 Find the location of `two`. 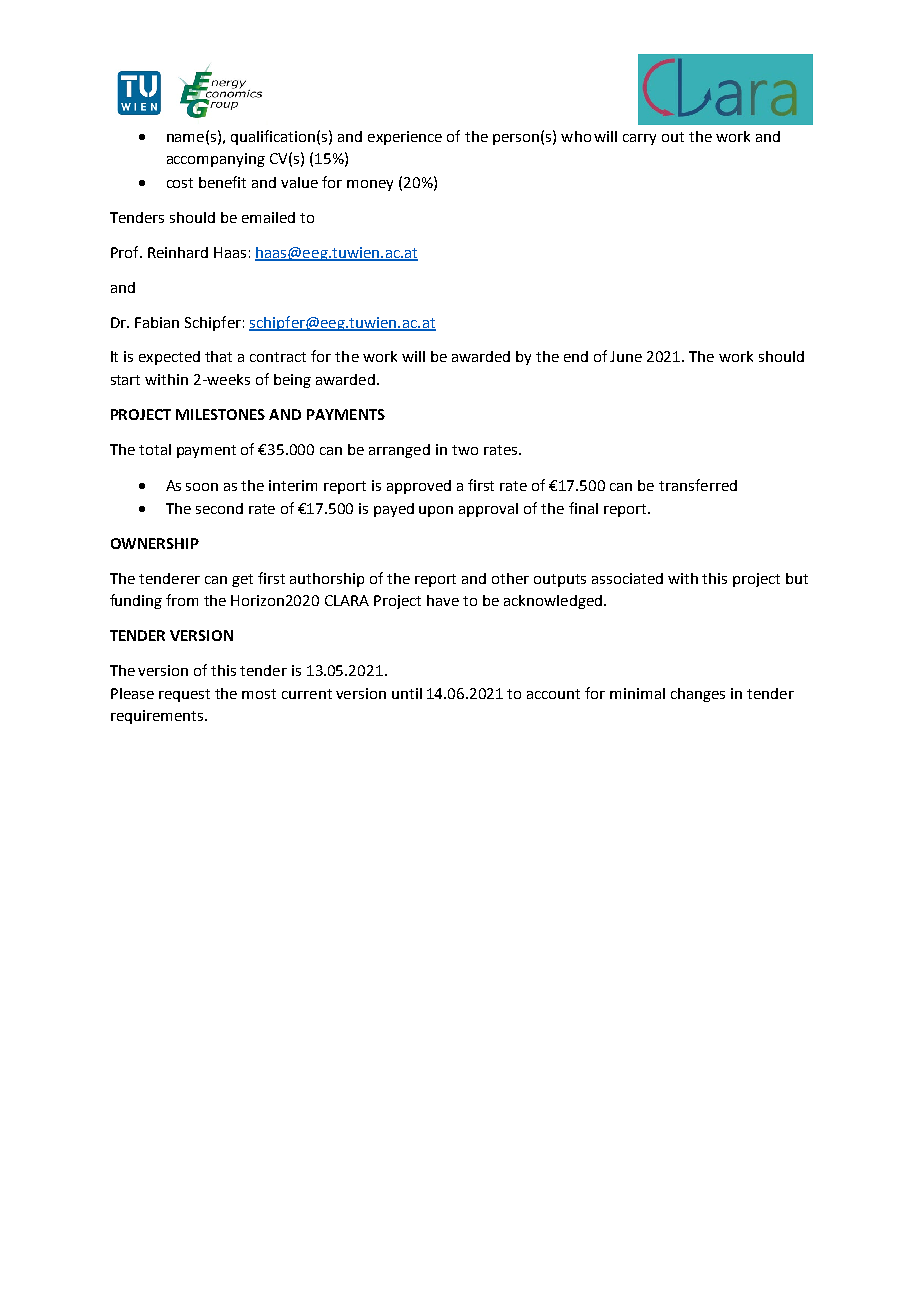

two is located at coordinates (465, 450).
